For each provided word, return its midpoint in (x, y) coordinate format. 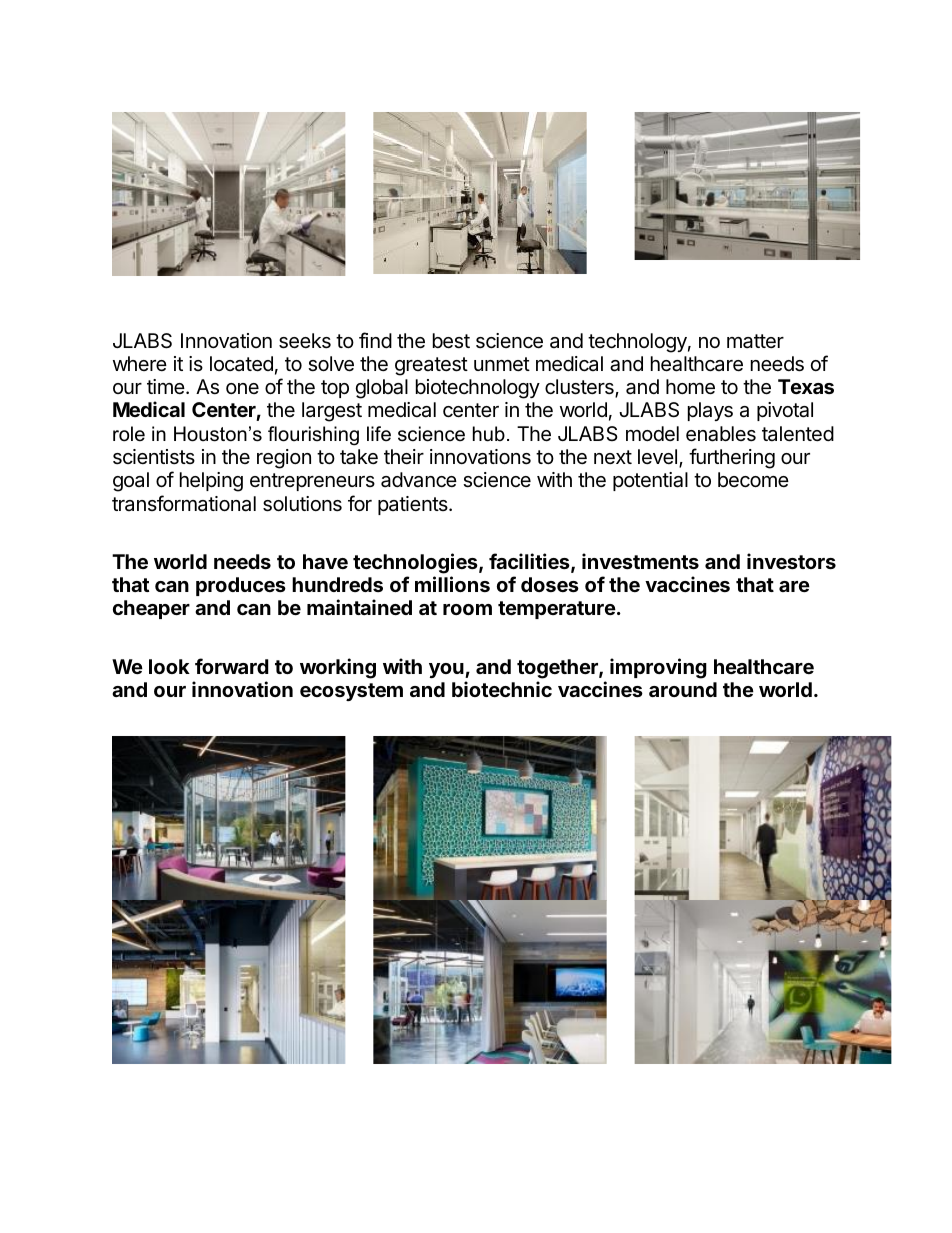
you (447, 670)
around (683, 689)
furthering (732, 458)
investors (791, 561)
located (241, 364)
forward (232, 666)
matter (755, 341)
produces (241, 586)
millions (452, 584)
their (404, 456)
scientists (154, 457)
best (451, 341)
